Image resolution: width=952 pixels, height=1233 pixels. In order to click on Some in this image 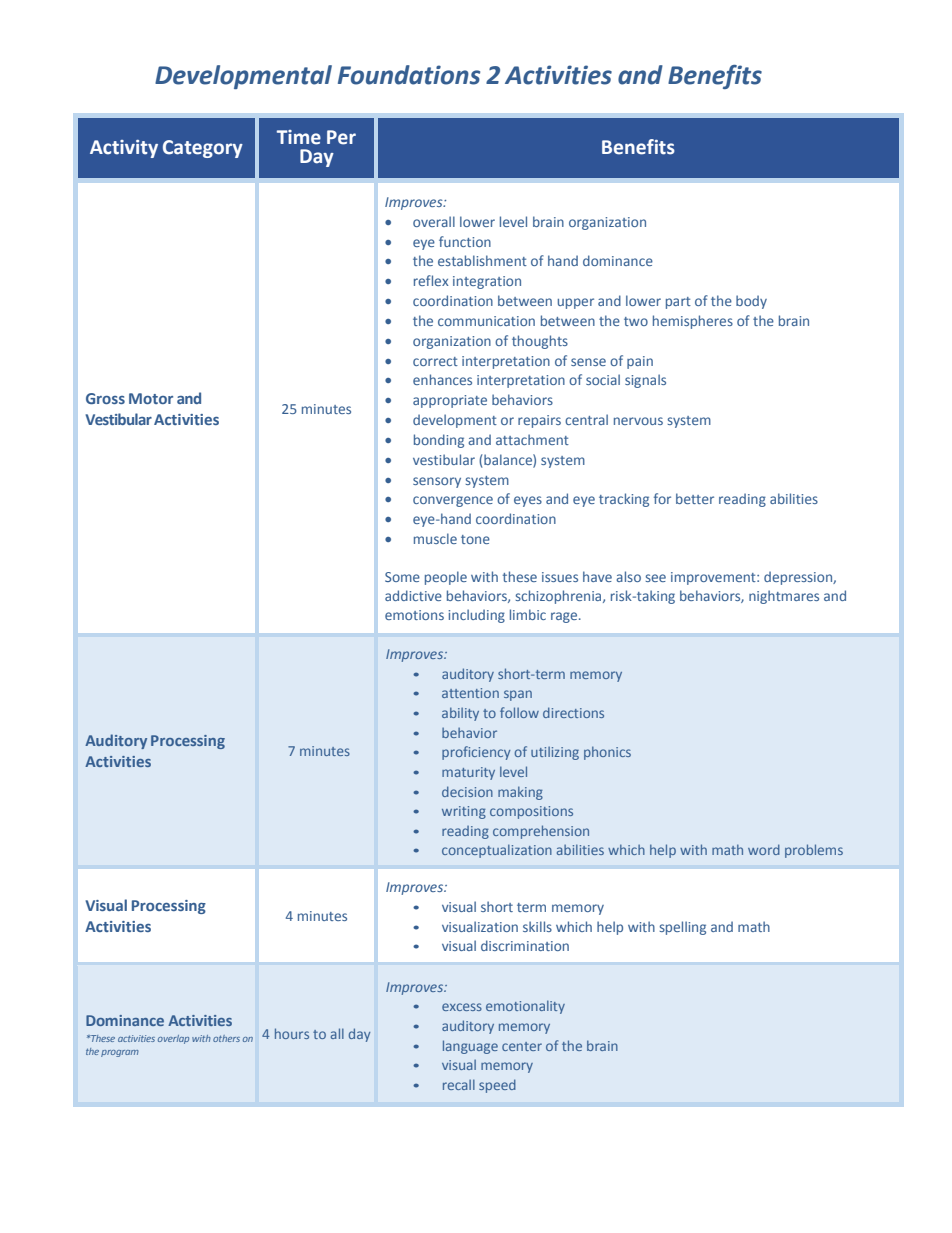, I will do `click(402, 577)`.
